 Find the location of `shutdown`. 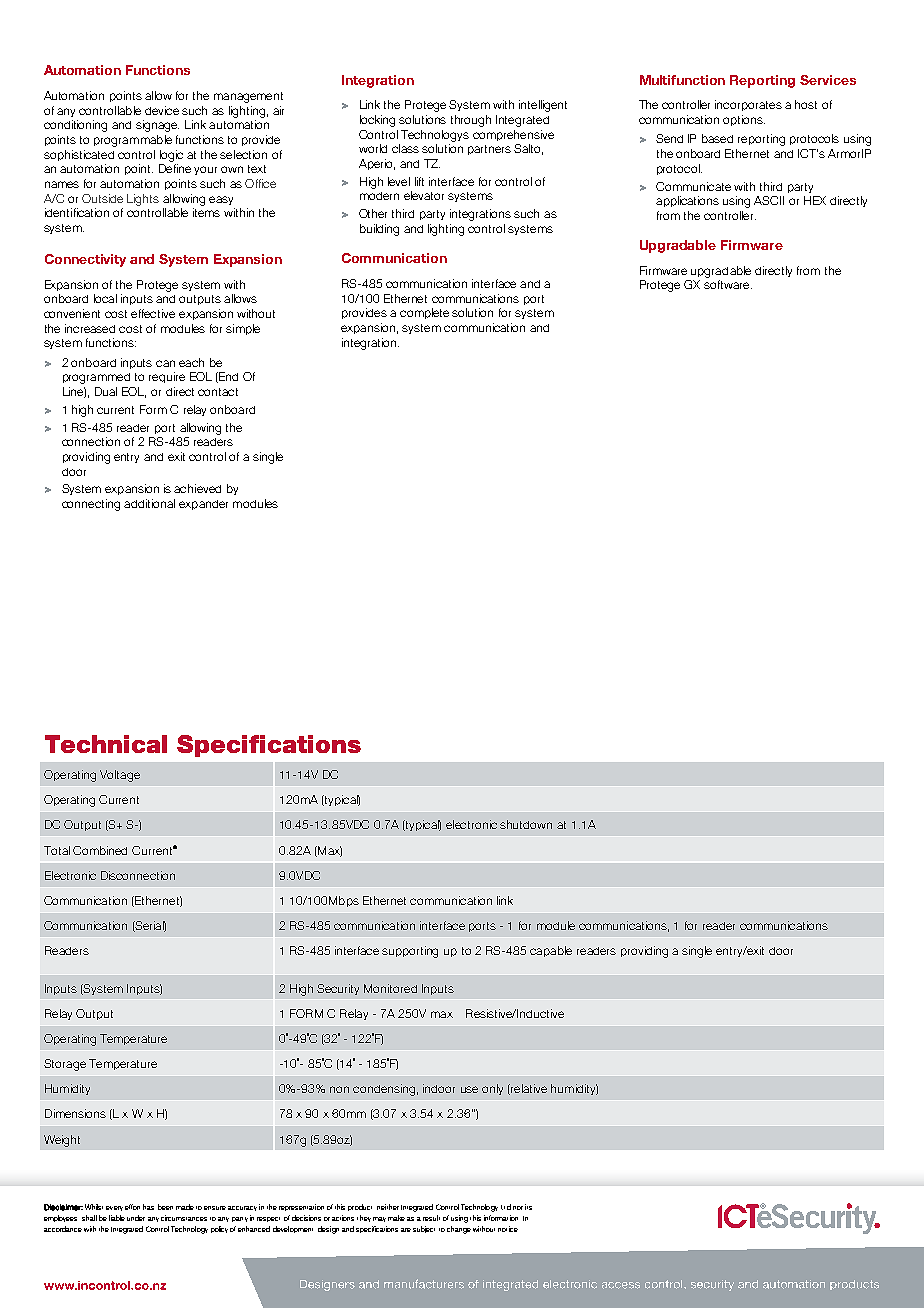

shutdown is located at coordinates (526, 824).
